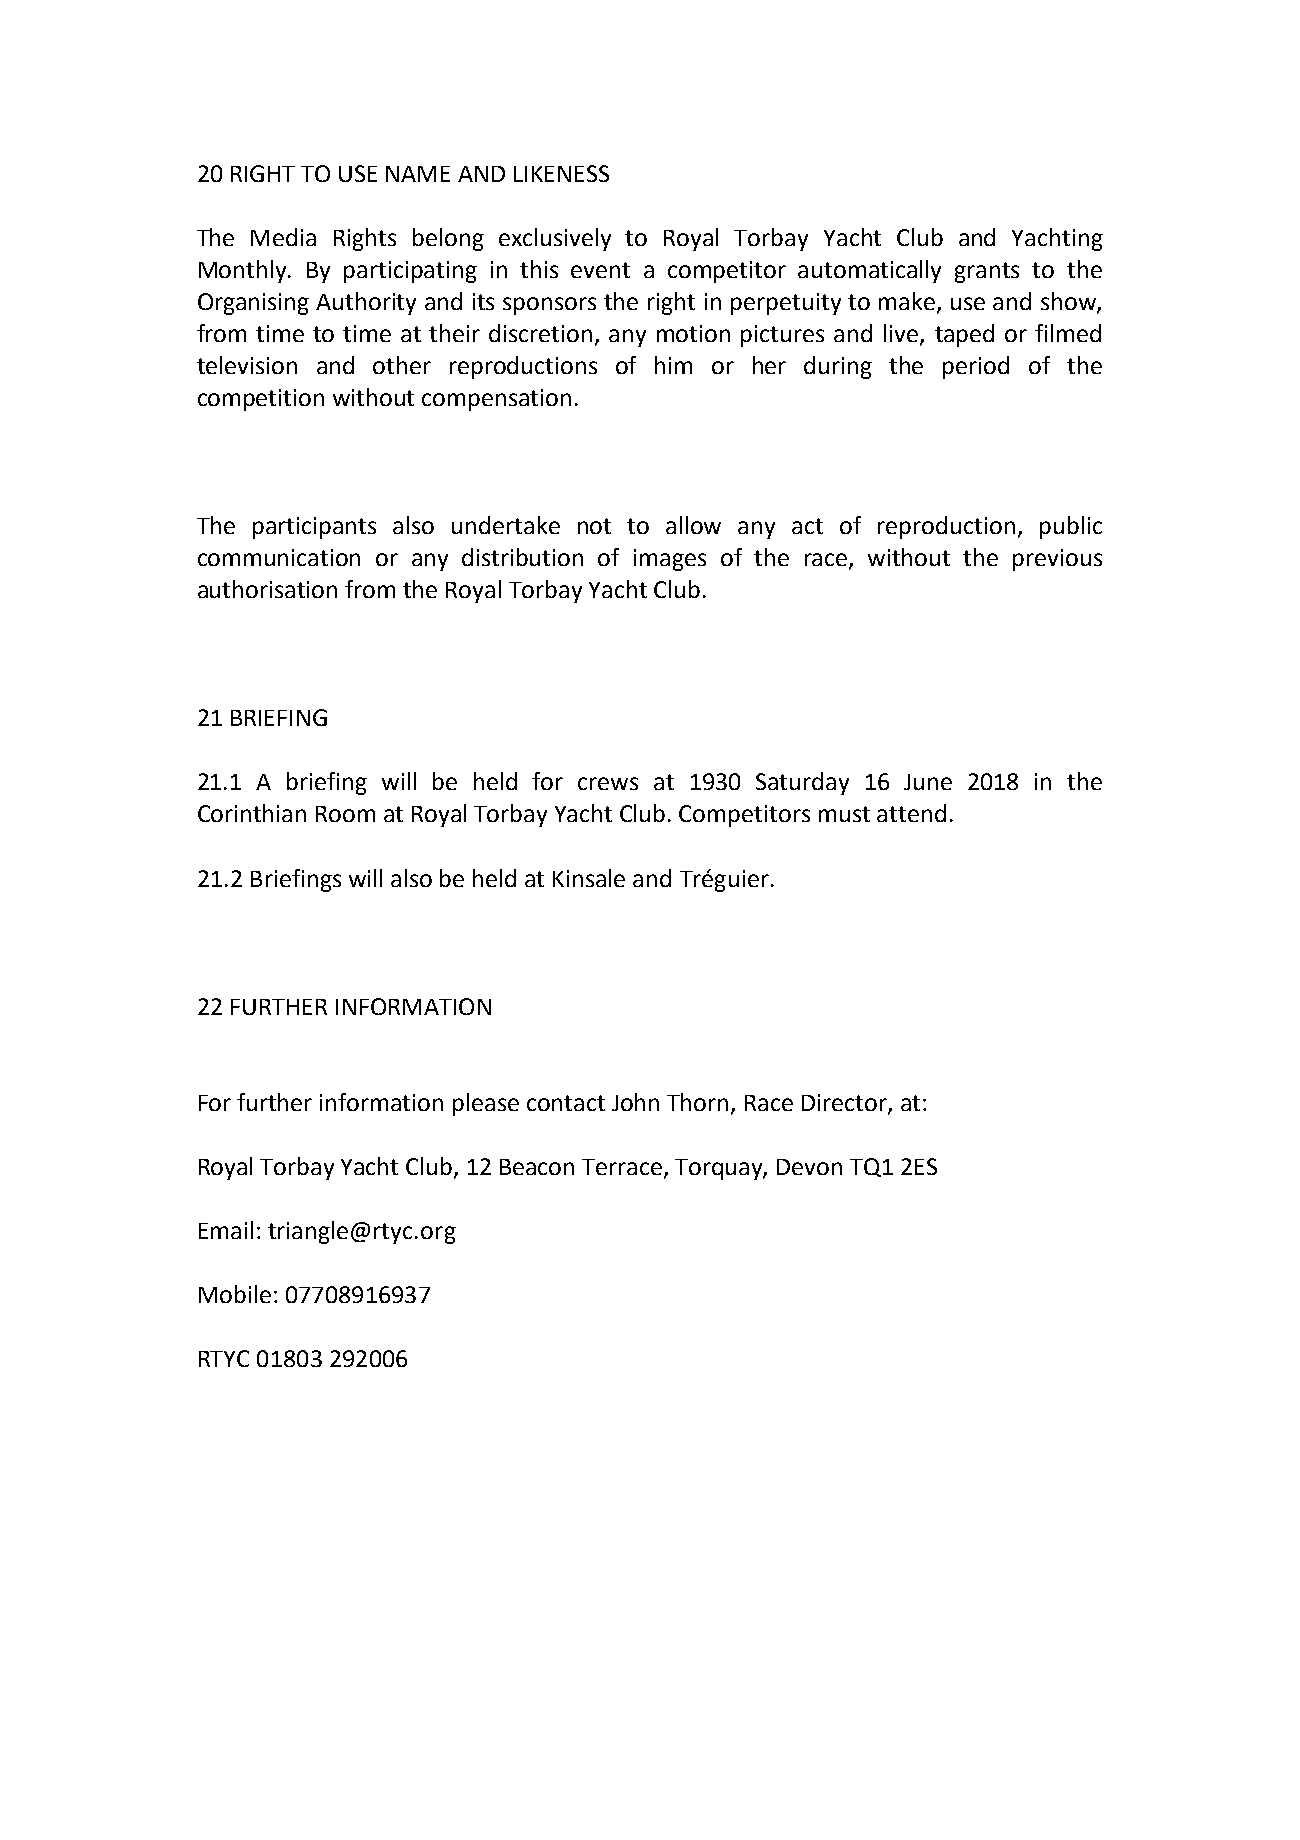 Image resolution: width=1300 pixels, height=1840 pixels. Describe the element at coordinates (809, 1167) in the screenshot. I see `Devon` at that location.
